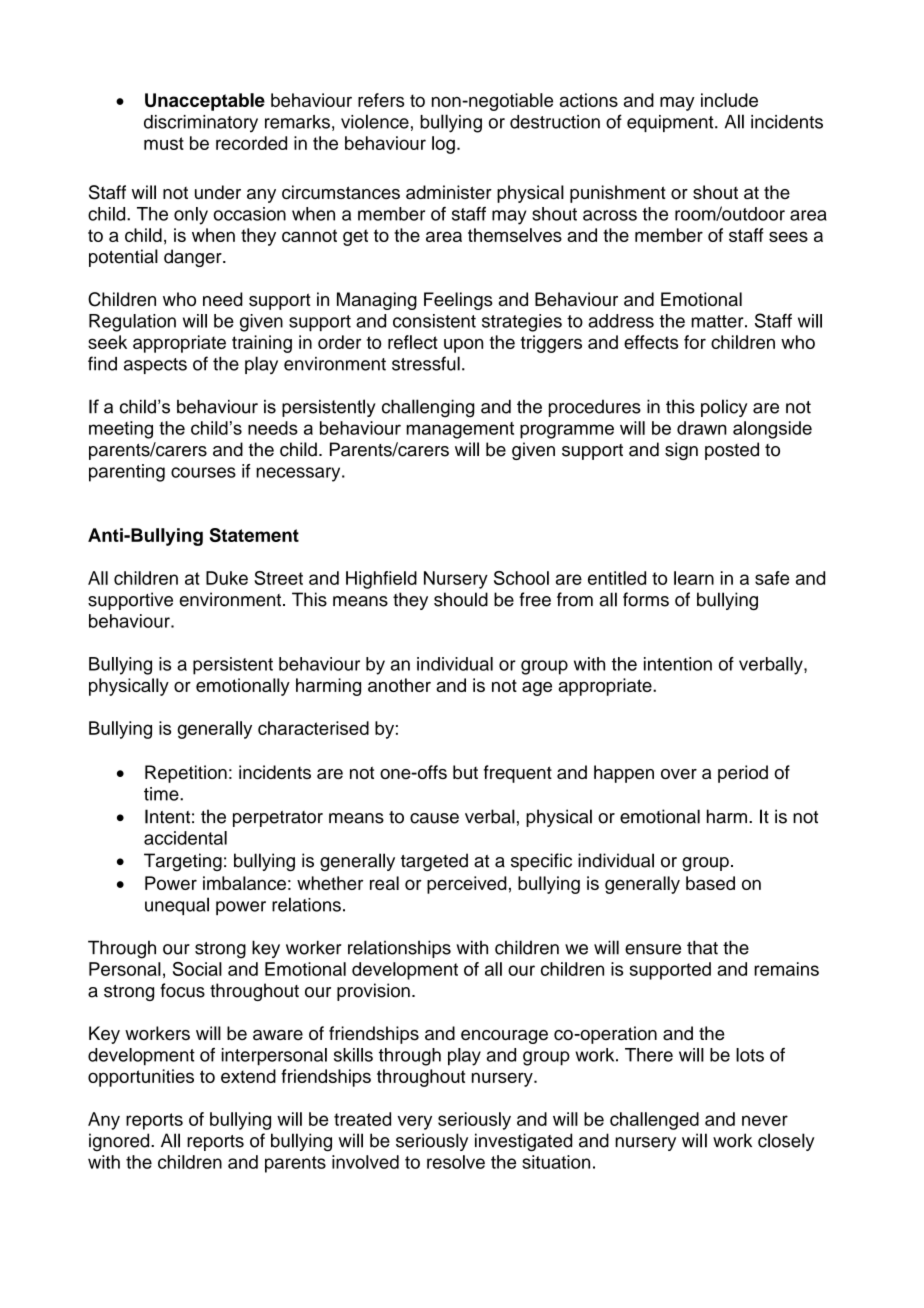  Describe the element at coordinates (201, 124) in the image. I see `discriminatory` at that location.
